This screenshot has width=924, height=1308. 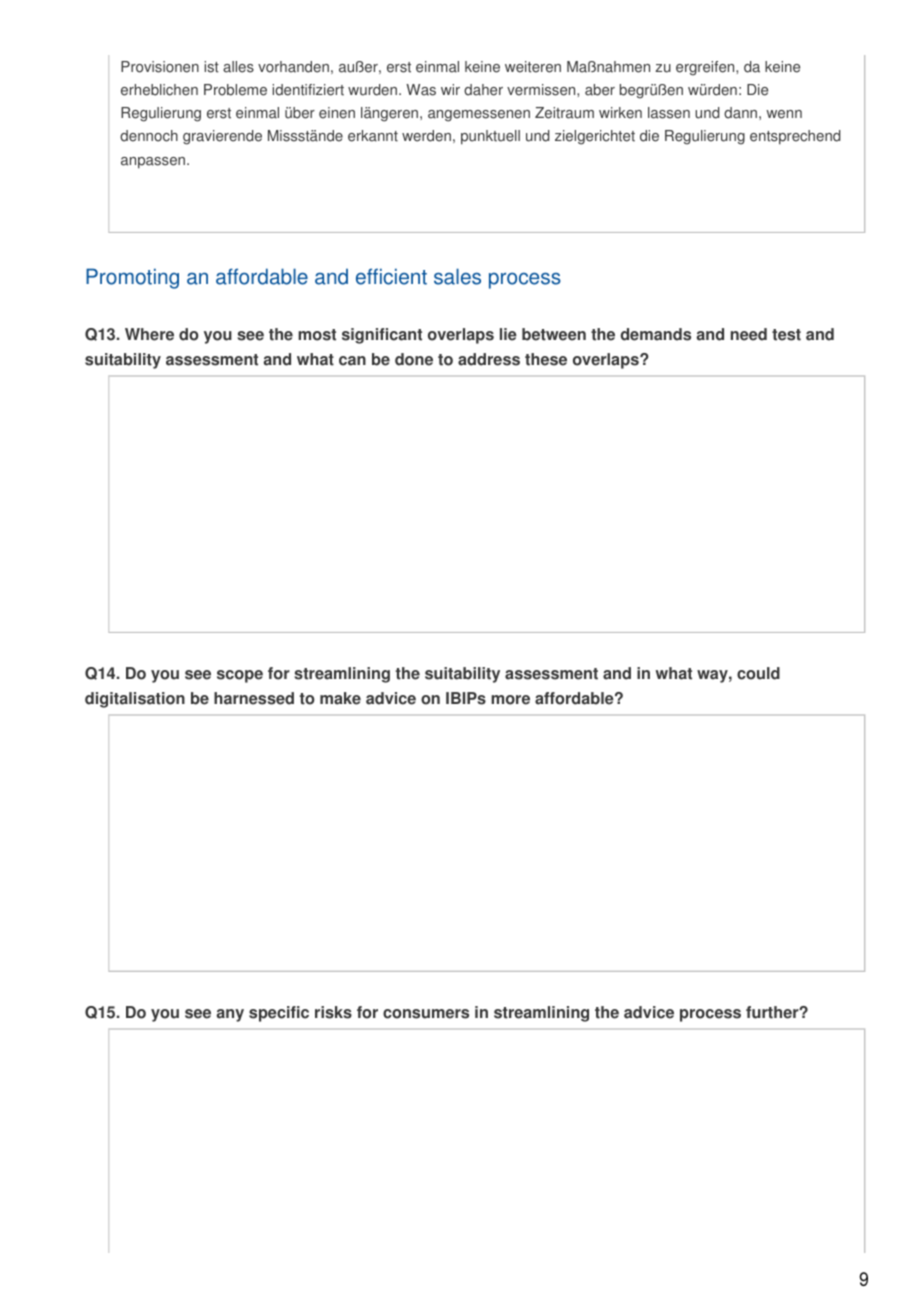 What do you see at coordinates (426, 1014) in the screenshot?
I see `consumers` at bounding box center [426, 1014].
